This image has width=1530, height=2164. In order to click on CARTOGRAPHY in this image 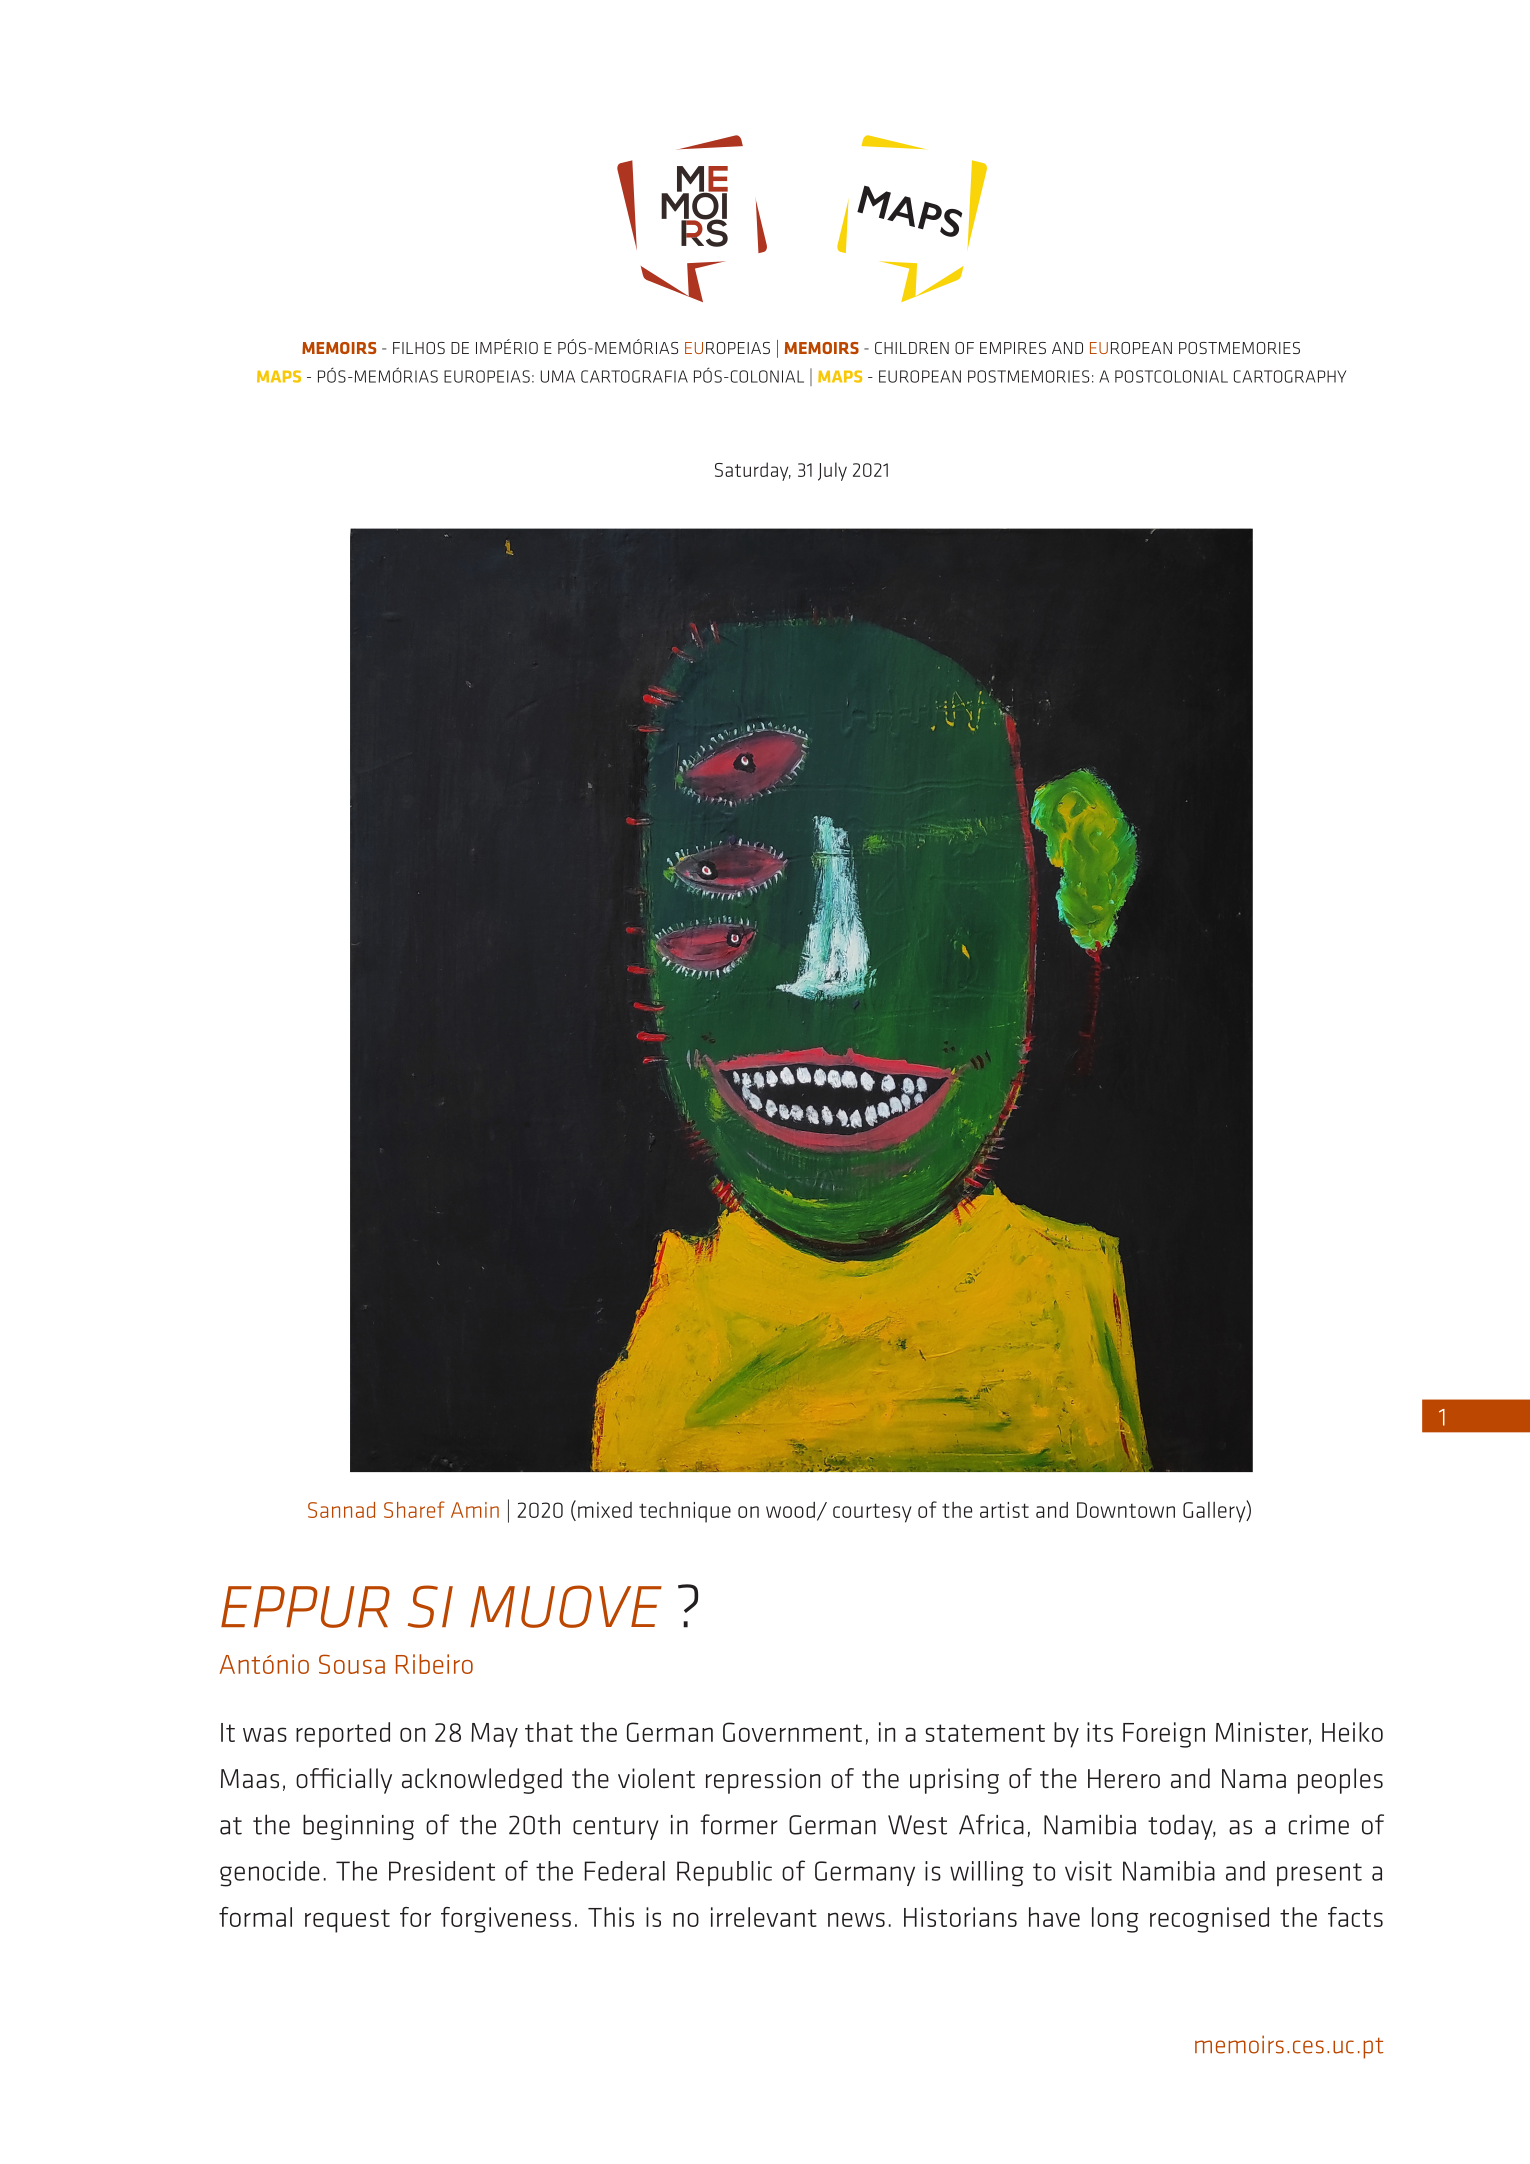, I will do `click(1290, 376)`.
